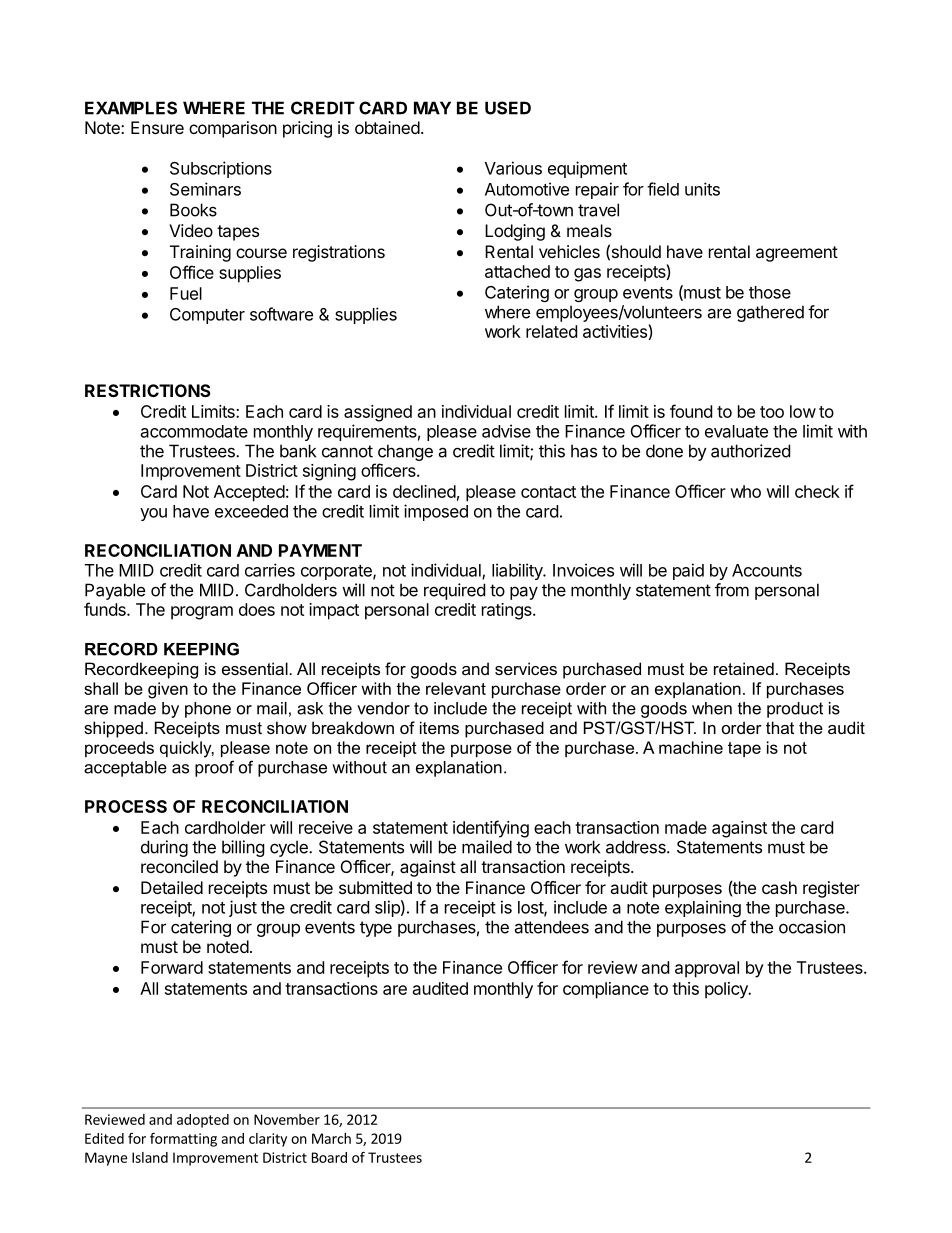 This screenshot has height=1233, width=952. Describe the element at coordinates (491, 829) in the screenshot. I see `identifying` at that location.
